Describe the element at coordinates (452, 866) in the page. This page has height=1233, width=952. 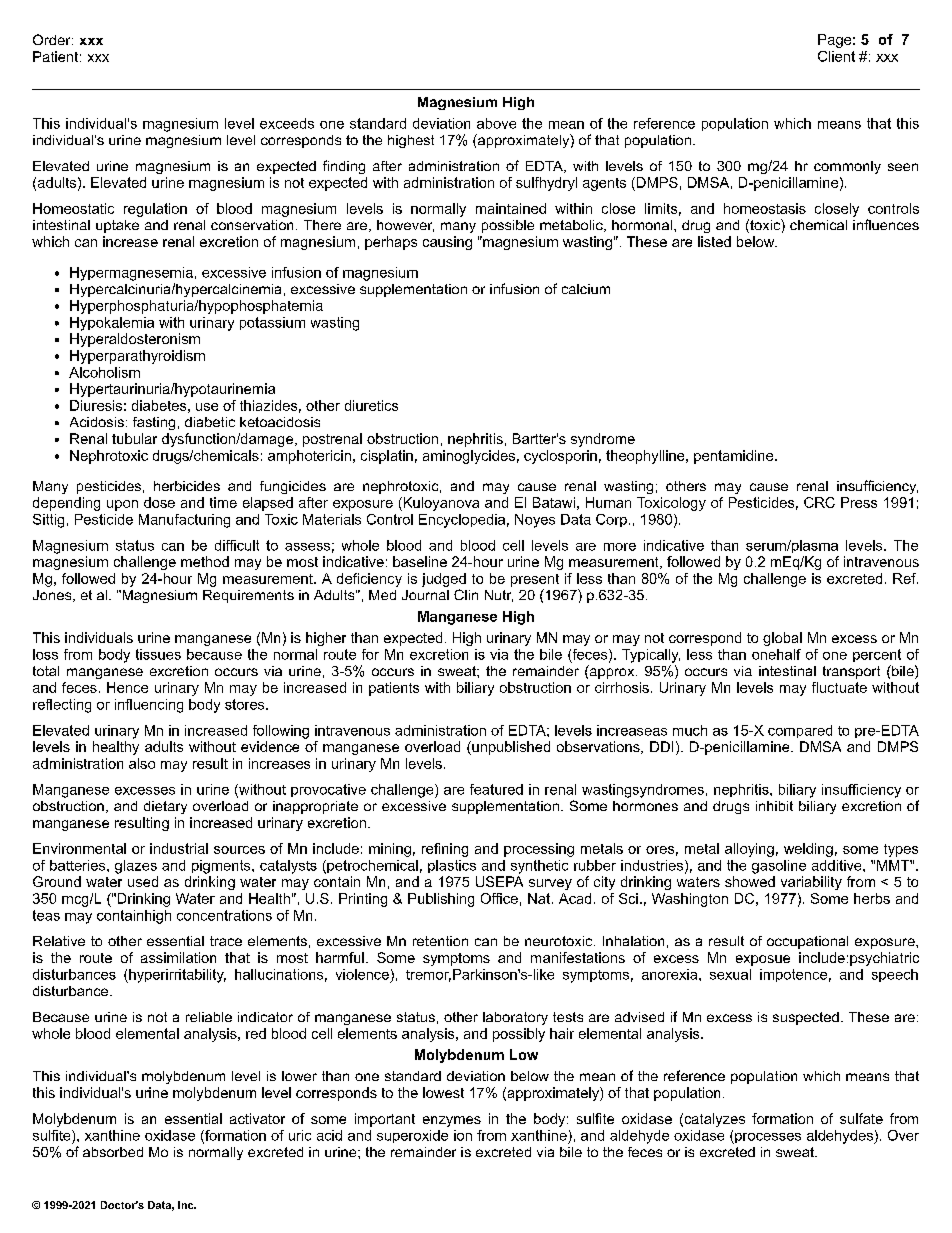
I see `plastics` at that location.
